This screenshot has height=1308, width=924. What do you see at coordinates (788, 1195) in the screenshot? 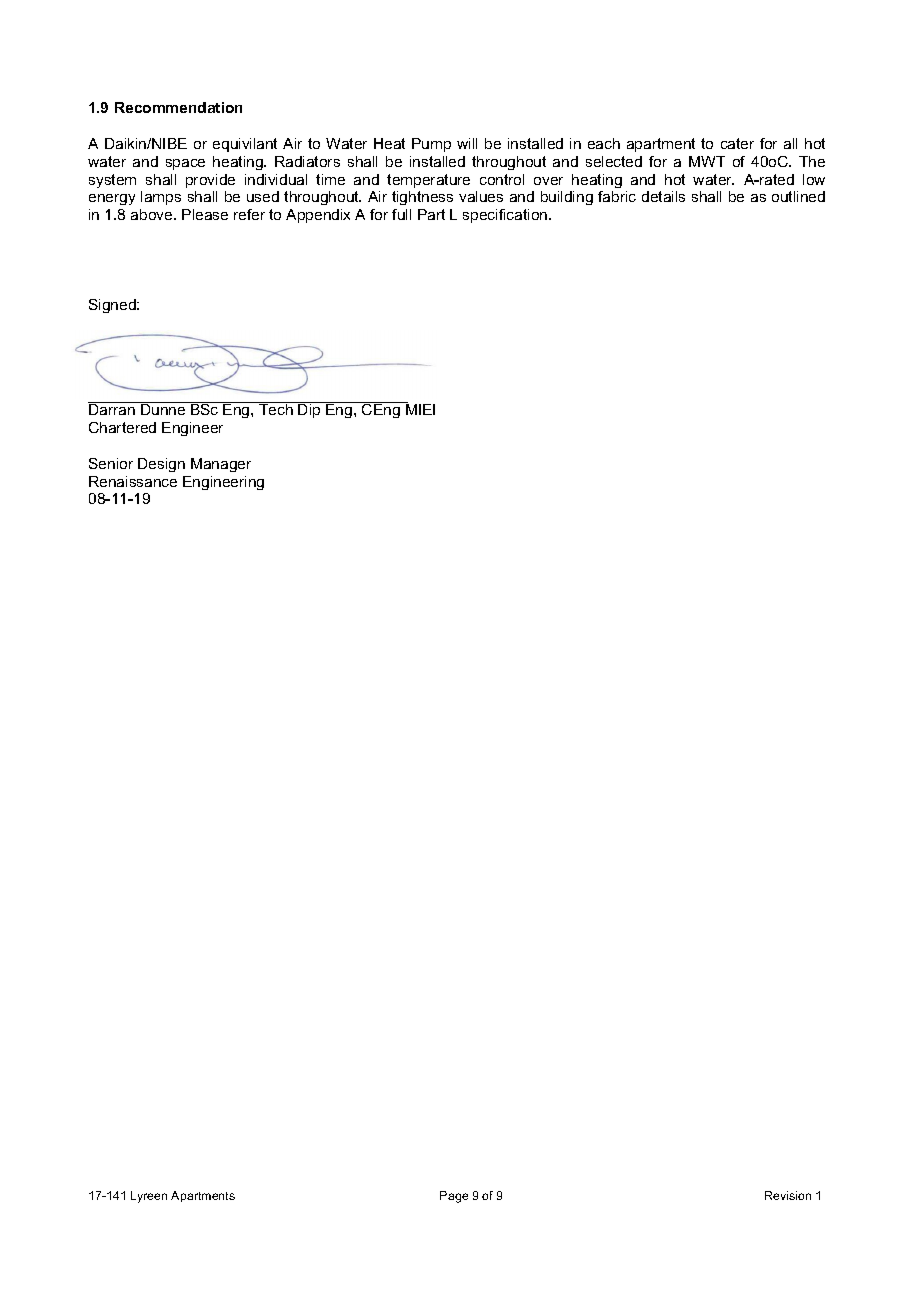
I see `Revision` at bounding box center [788, 1195].
